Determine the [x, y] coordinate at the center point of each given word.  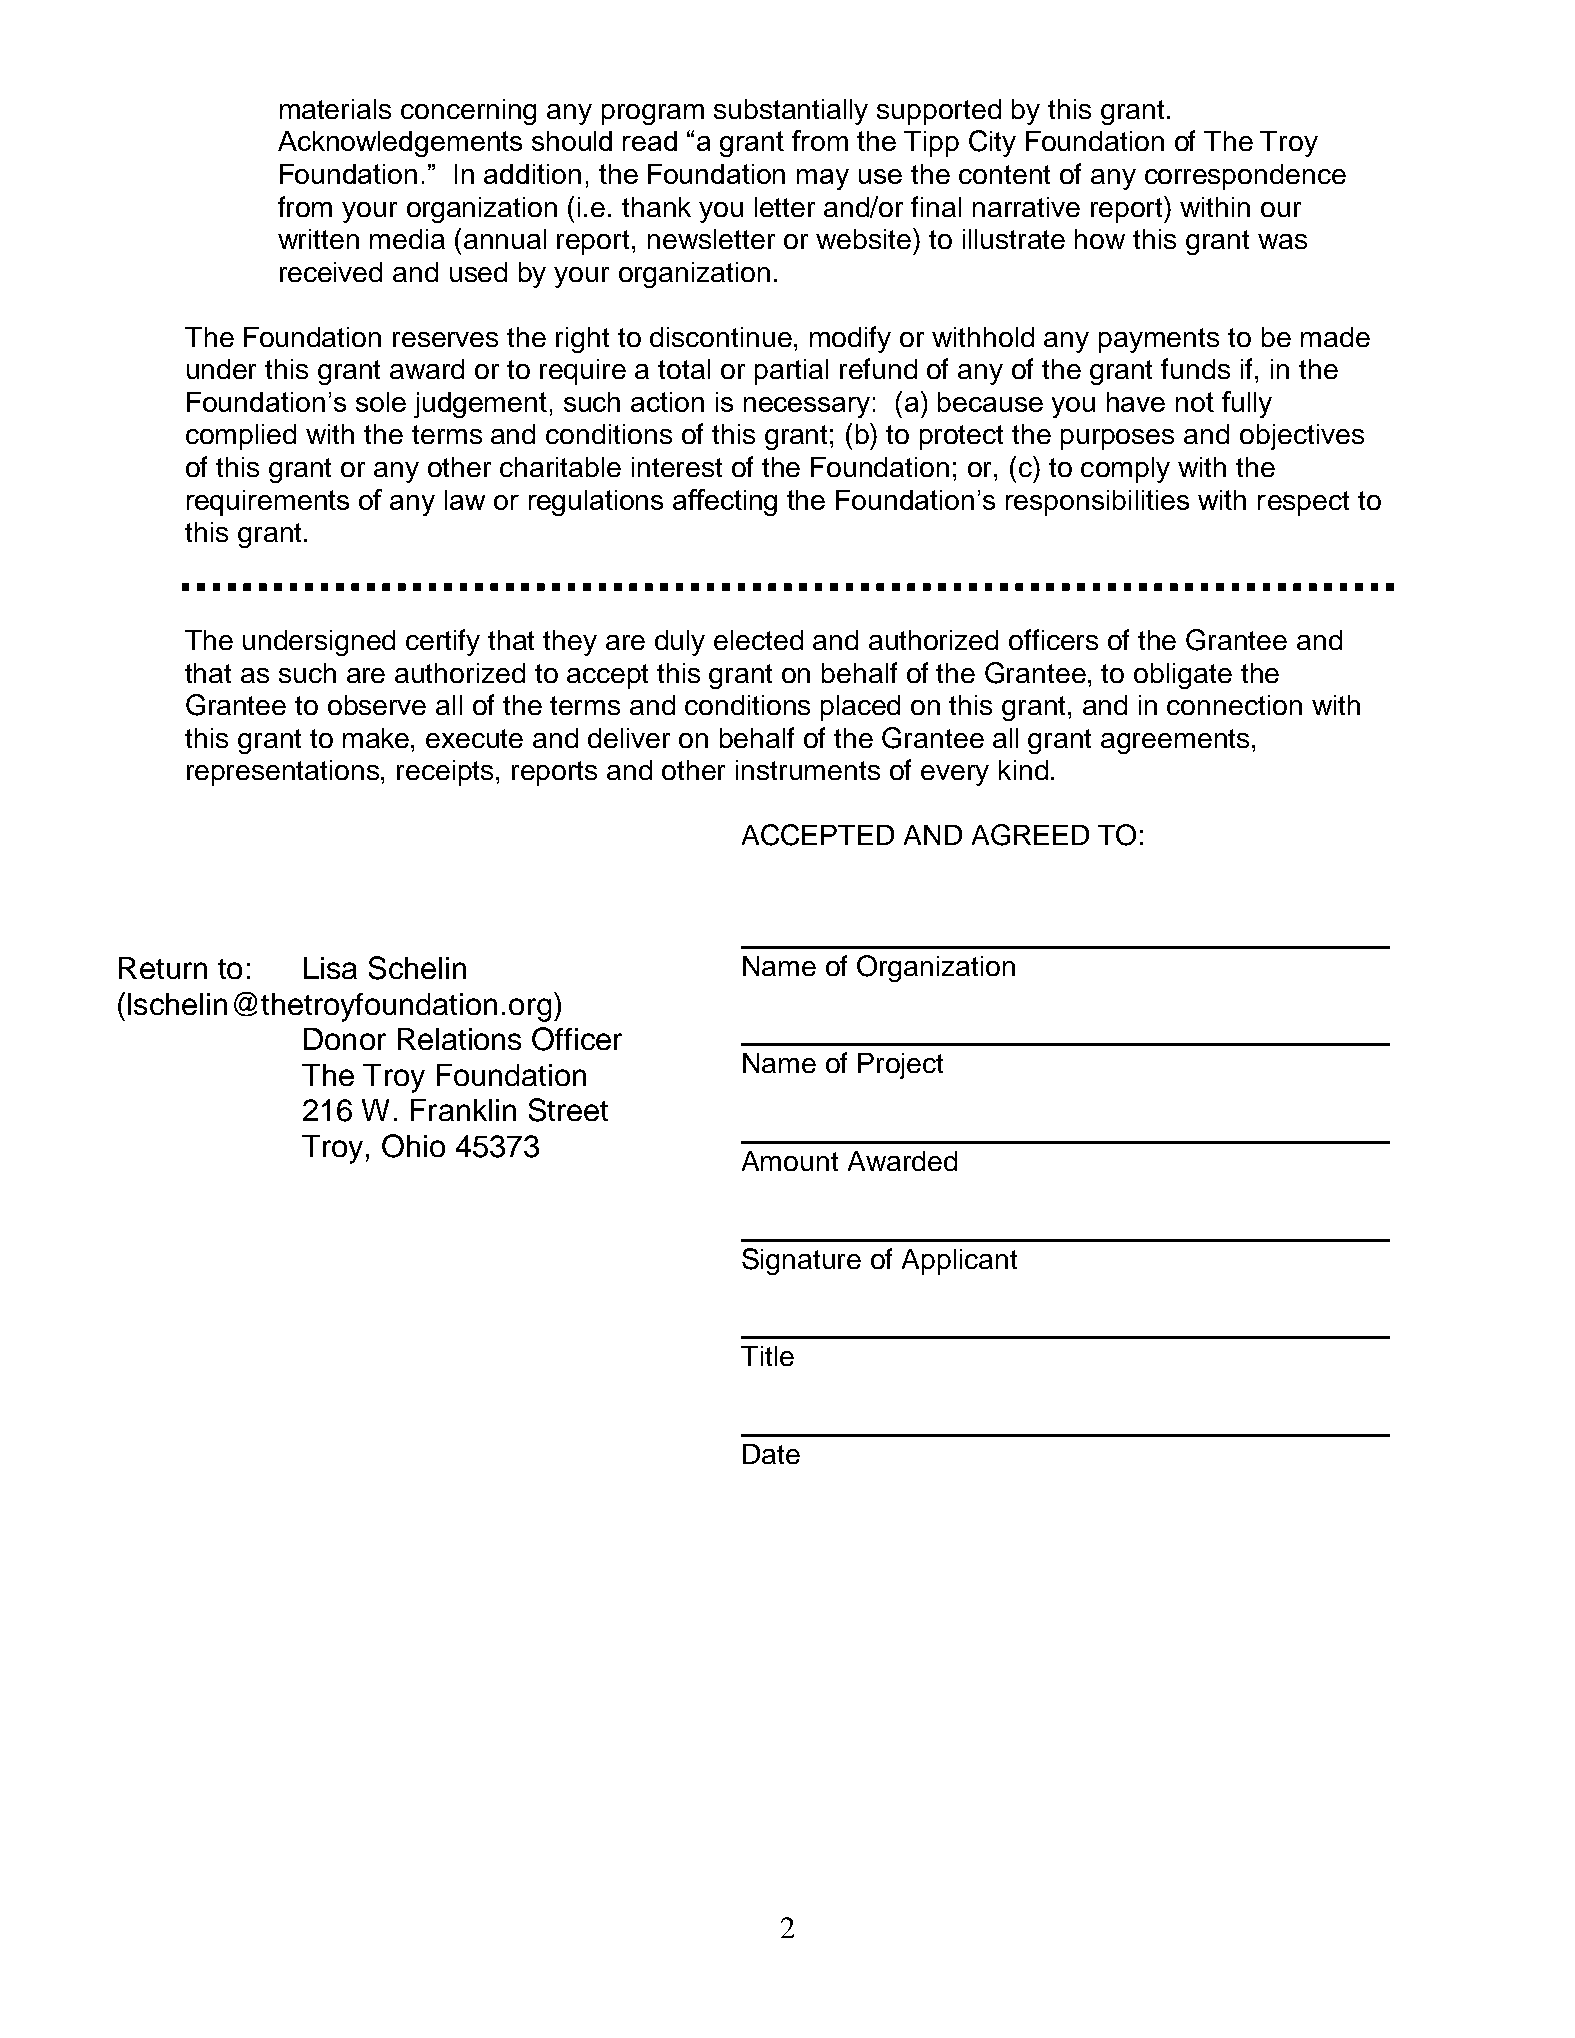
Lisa [330, 968]
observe [377, 705]
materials [335, 109]
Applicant [959, 1262]
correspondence [1245, 177]
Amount [790, 1161]
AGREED [1030, 835]
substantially [791, 112]
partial [791, 372]
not [1195, 402]
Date [771, 1454]
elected [758, 640]
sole [381, 402]
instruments [808, 770]
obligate [1183, 676]
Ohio [413, 1146]
